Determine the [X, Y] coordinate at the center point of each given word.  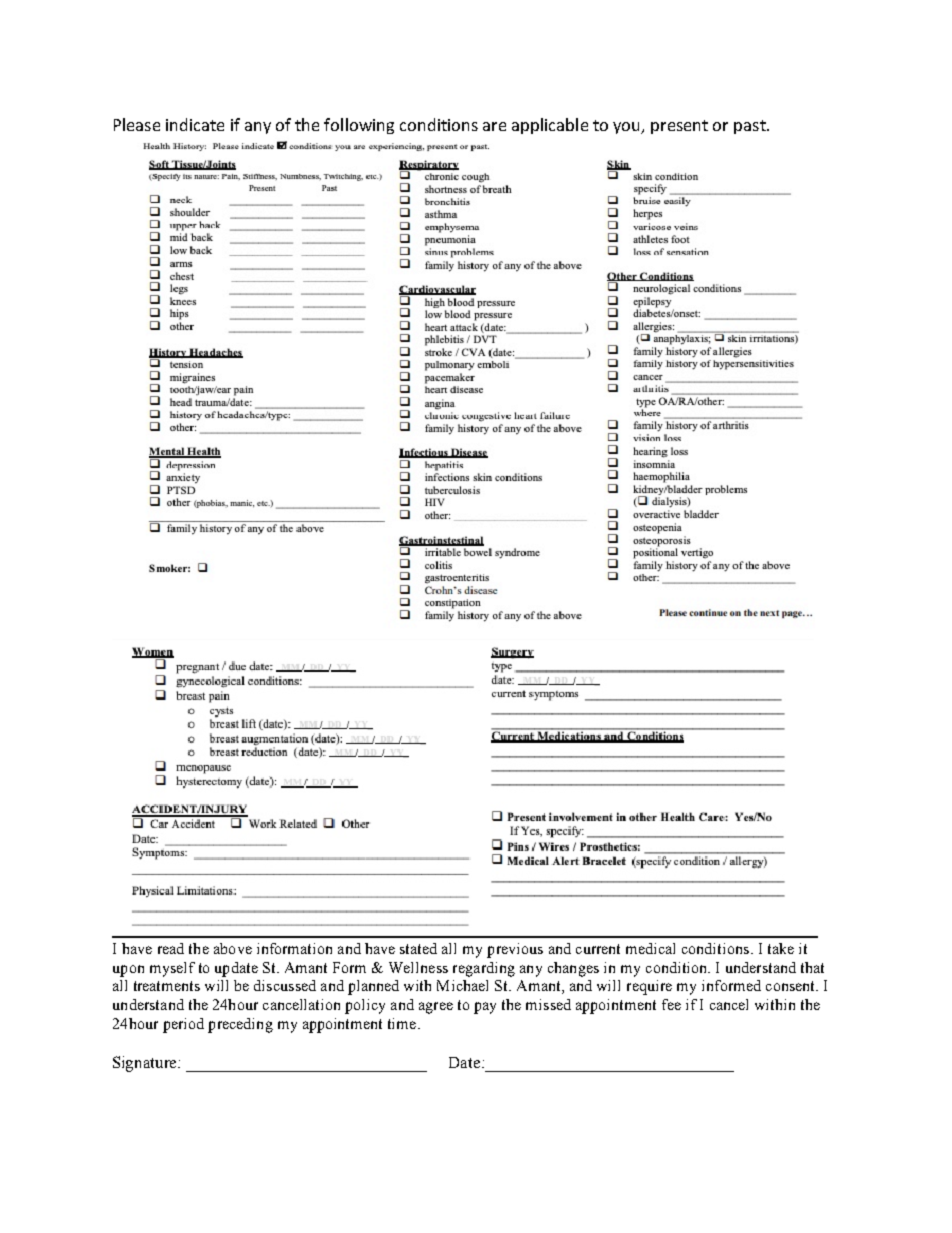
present [679, 127]
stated [418, 948]
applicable [550, 126]
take [781, 948]
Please [137, 124]
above [233, 948]
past [751, 127]
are [494, 126]
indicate [195, 124]
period [183, 1025]
